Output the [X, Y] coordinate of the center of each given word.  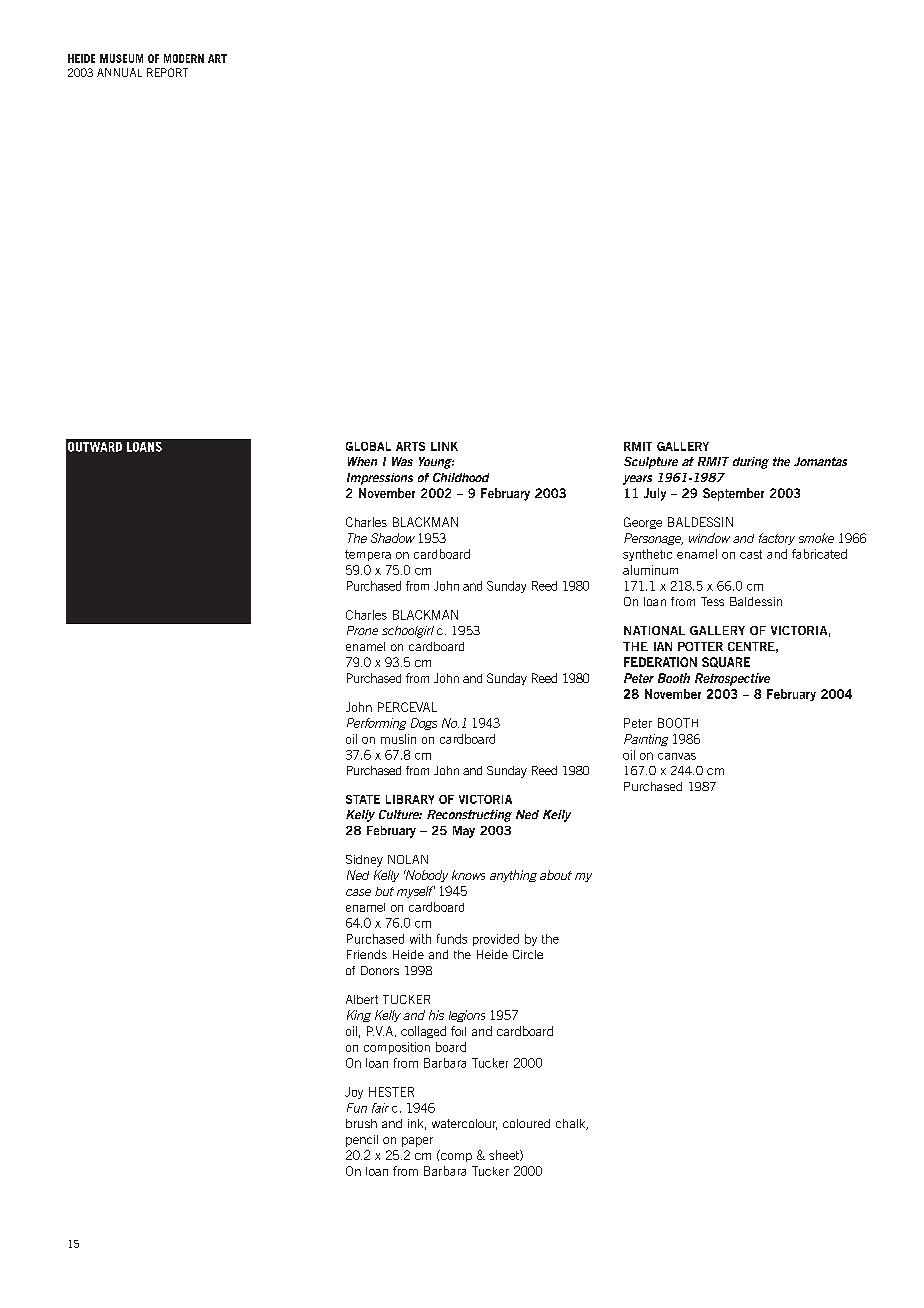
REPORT [167, 72]
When [362, 461]
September [733, 494]
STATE [363, 799]
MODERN [184, 58]
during [751, 463]
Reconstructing [469, 816]
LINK [444, 446]
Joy [354, 1093]
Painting [646, 740]
